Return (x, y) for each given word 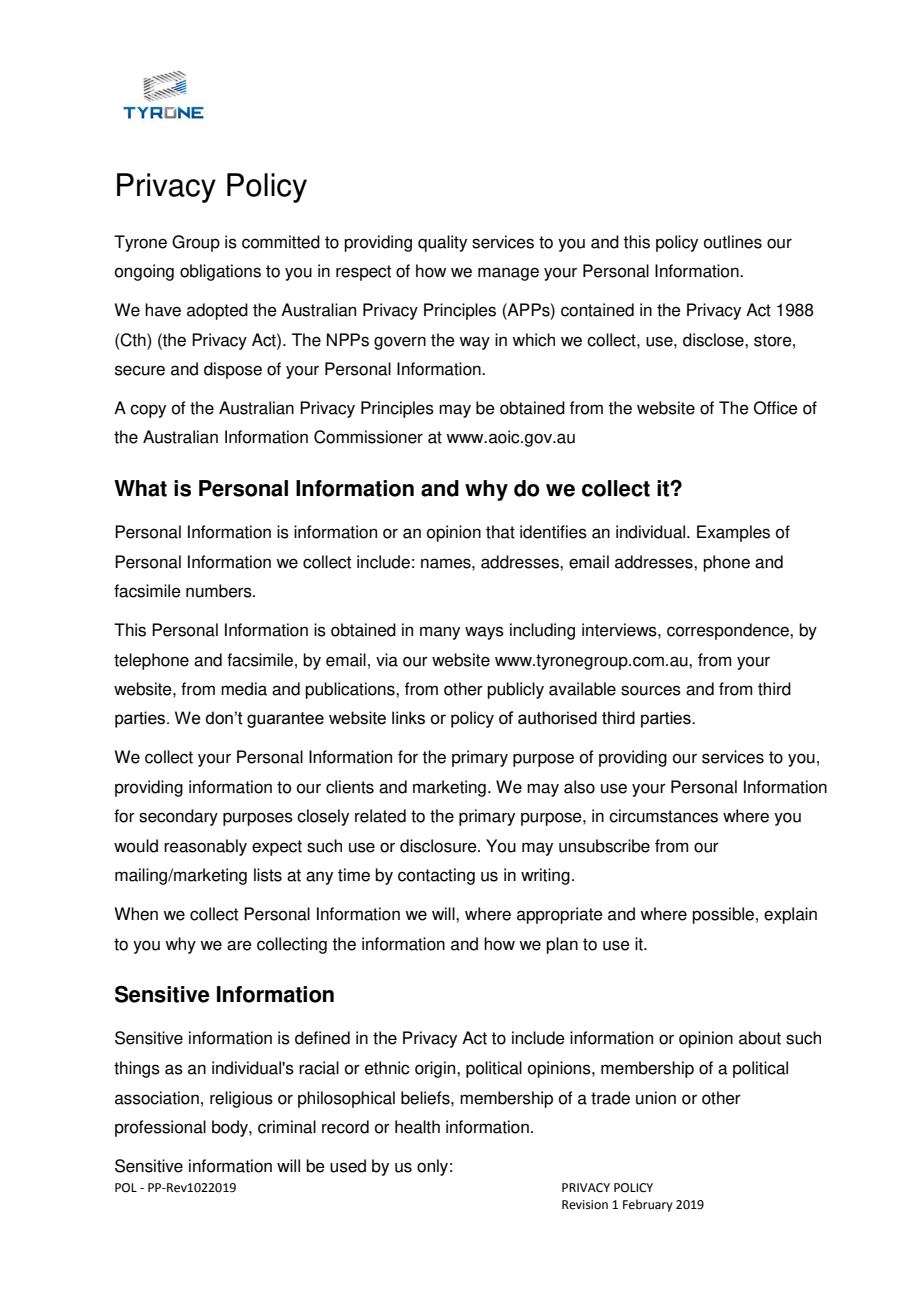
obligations (220, 272)
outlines (733, 242)
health (417, 1127)
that (500, 532)
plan (562, 945)
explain (790, 915)
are (239, 945)
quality (442, 243)
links (408, 718)
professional (160, 1128)
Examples (733, 533)
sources (651, 690)
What (140, 488)
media (244, 689)
